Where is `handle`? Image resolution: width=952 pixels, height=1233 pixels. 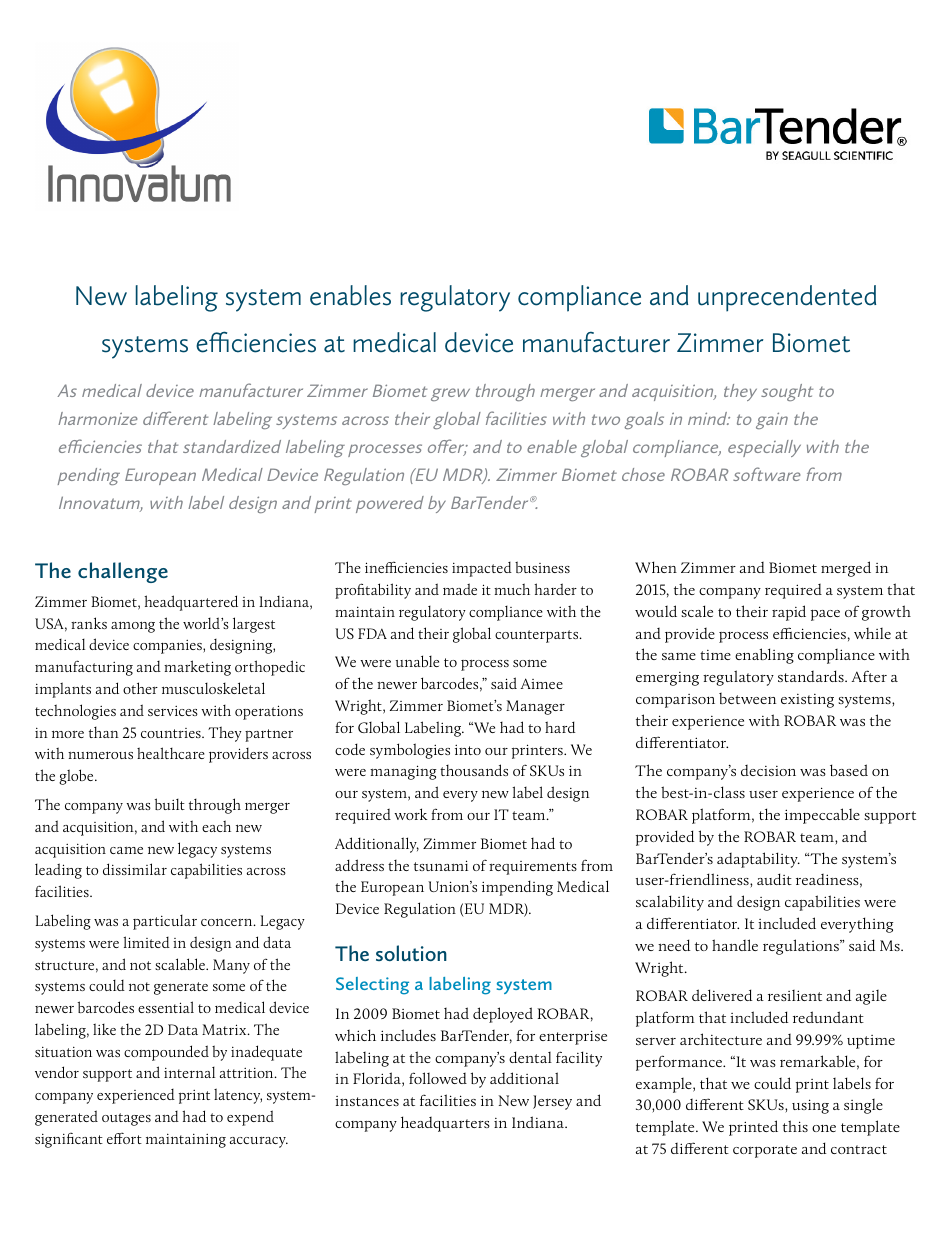
handle is located at coordinates (735, 945).
